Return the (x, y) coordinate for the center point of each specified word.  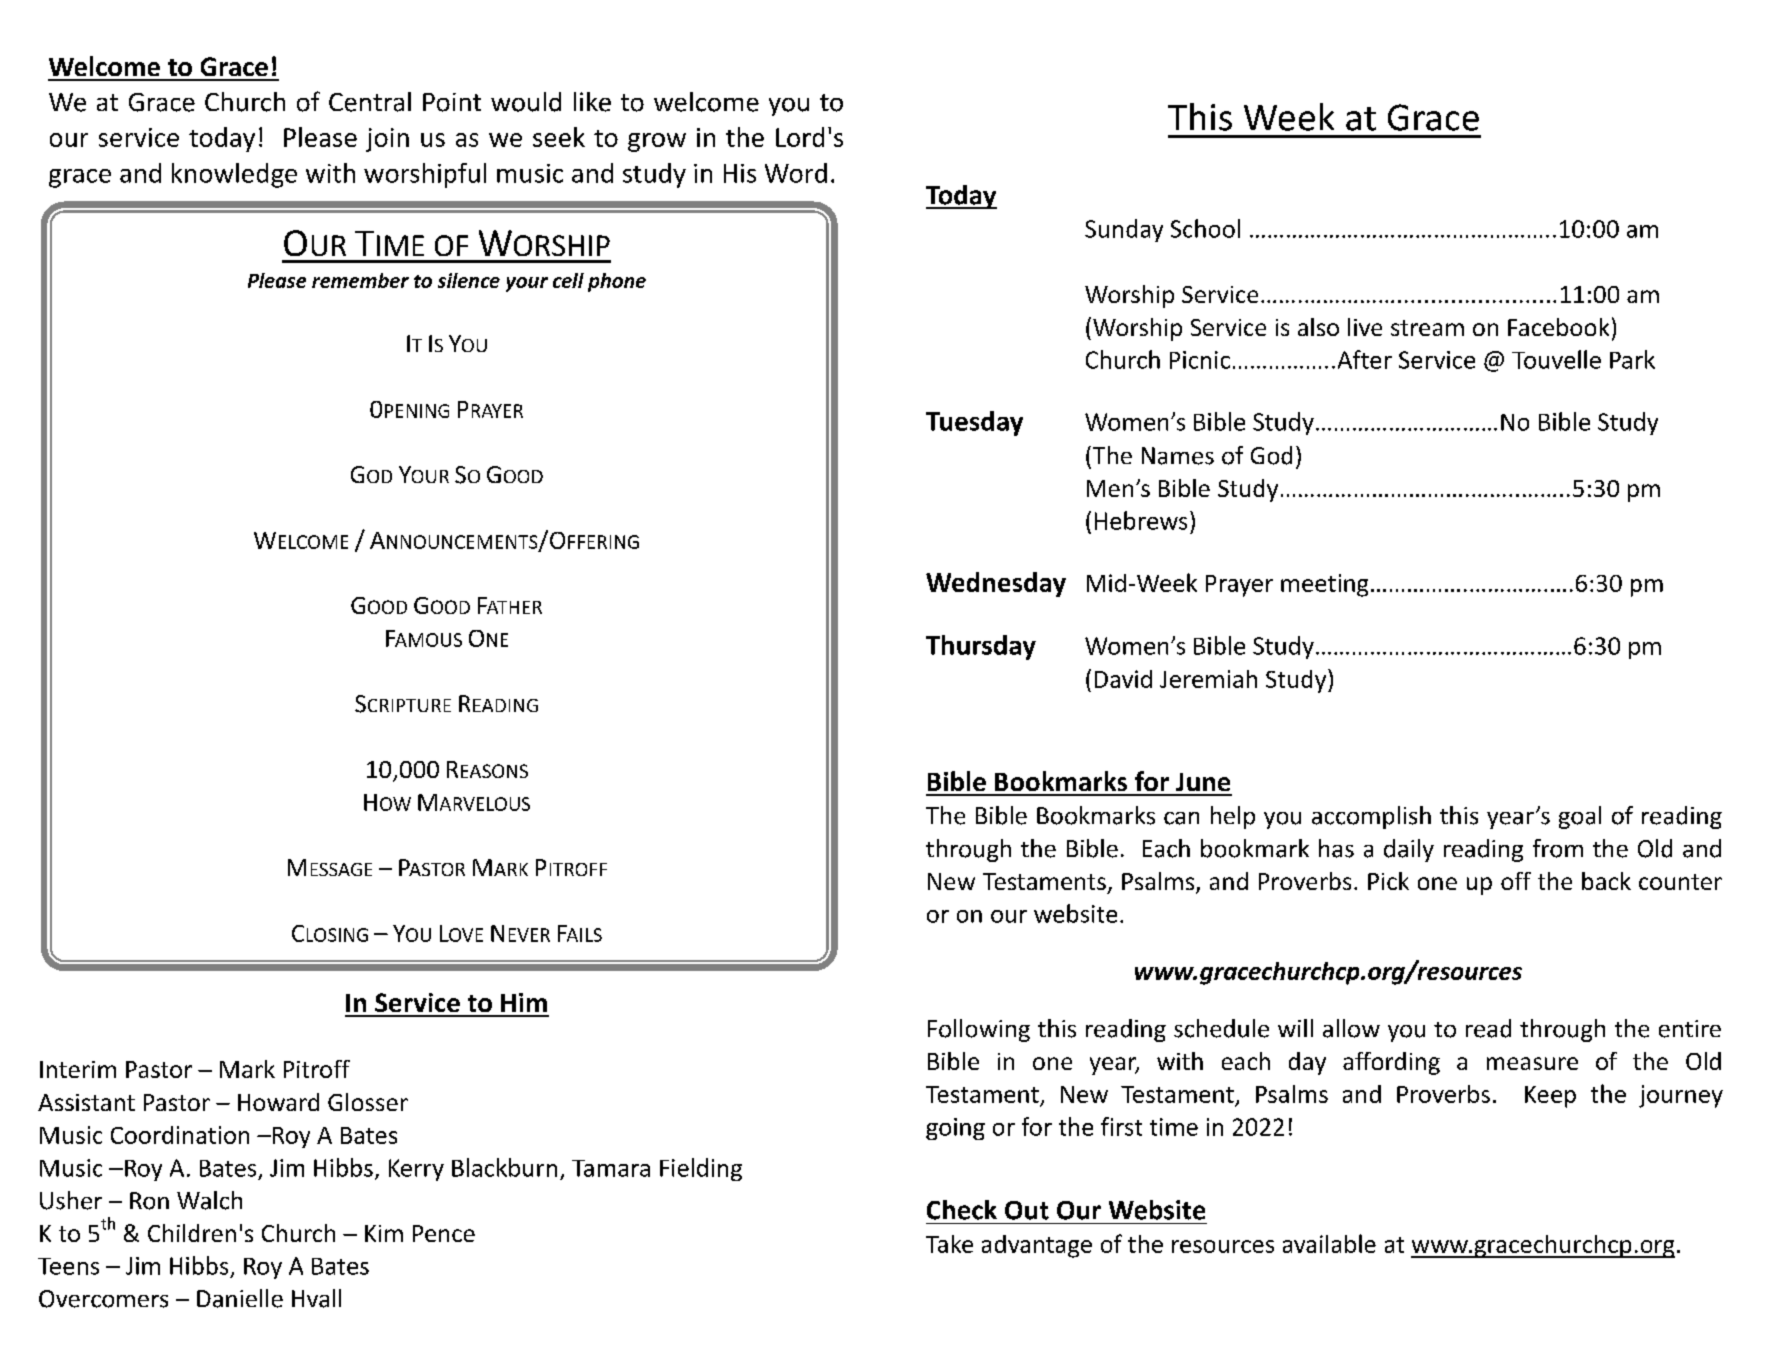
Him (524, 1002)
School (1205, 228)
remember (360, 280)
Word (796, 173)
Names (1178, 456)
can (1181, 818)
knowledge (234, 175)
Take (949, 1244)
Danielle (240, 1298)
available (1329, 1243)
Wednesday (996, 584)
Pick (1388, 881)
